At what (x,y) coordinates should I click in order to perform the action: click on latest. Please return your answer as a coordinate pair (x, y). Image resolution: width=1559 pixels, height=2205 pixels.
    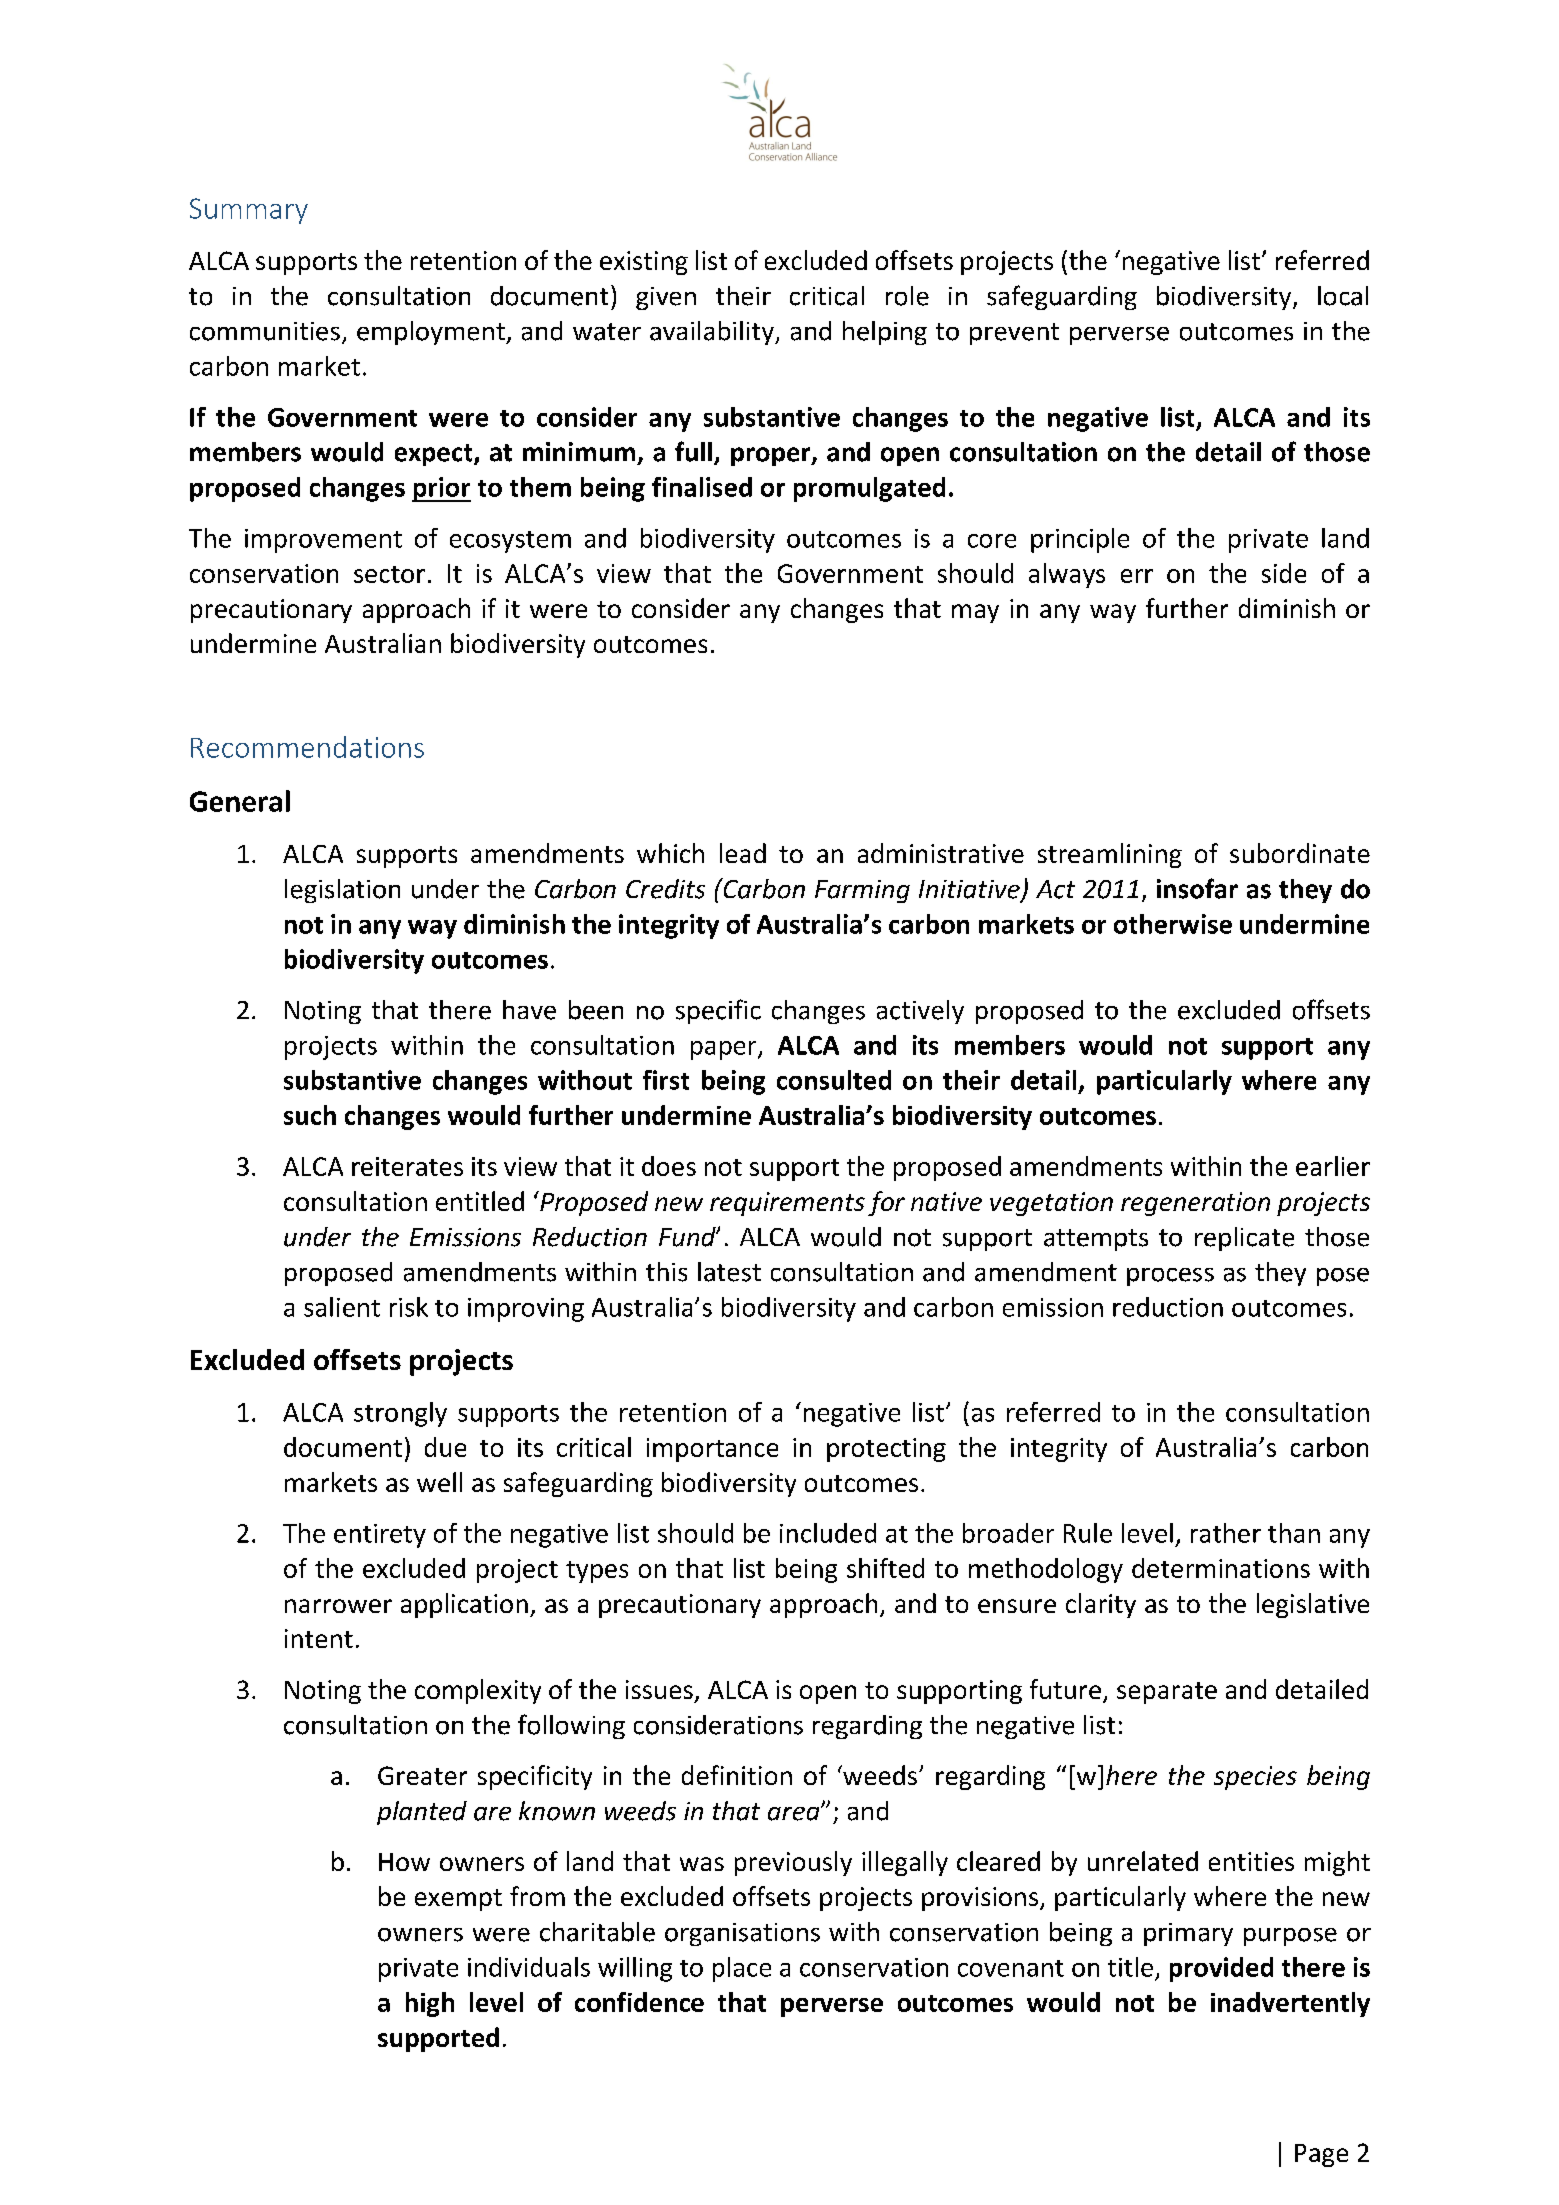
    Looking at the image, I should click on (729, 1272).
